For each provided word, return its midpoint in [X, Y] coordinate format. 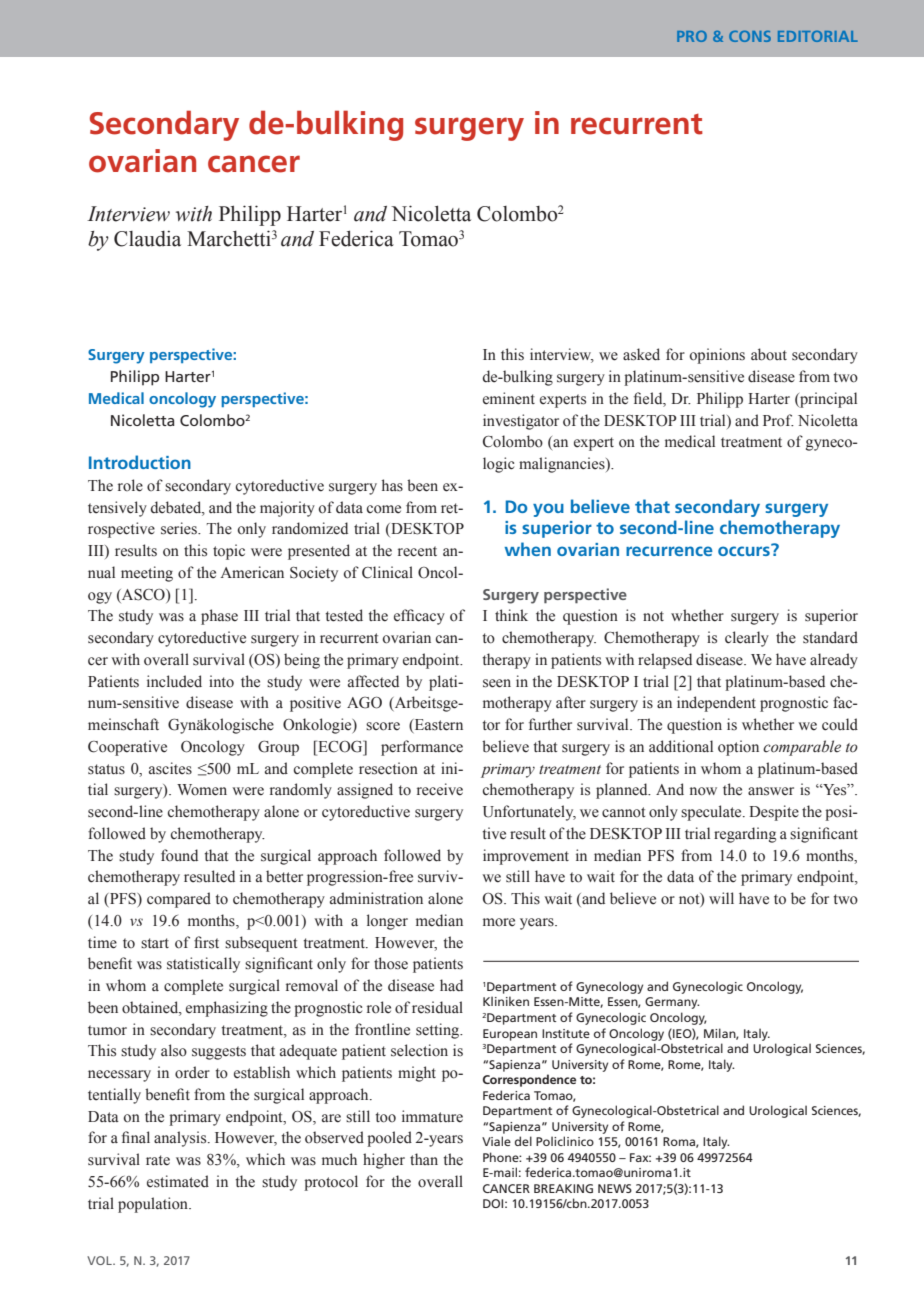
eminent [509, 398]
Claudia [147, 238]
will [721, 898]
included [174, 681]
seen [497, 683]
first [206, 942]
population [154, 1205]
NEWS [615, 1188]
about [769, 354]
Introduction [140, 462]
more [499, 922]
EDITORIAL [818, 36]
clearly [747, 639]
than [424, 1159]
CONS [750, 36]
